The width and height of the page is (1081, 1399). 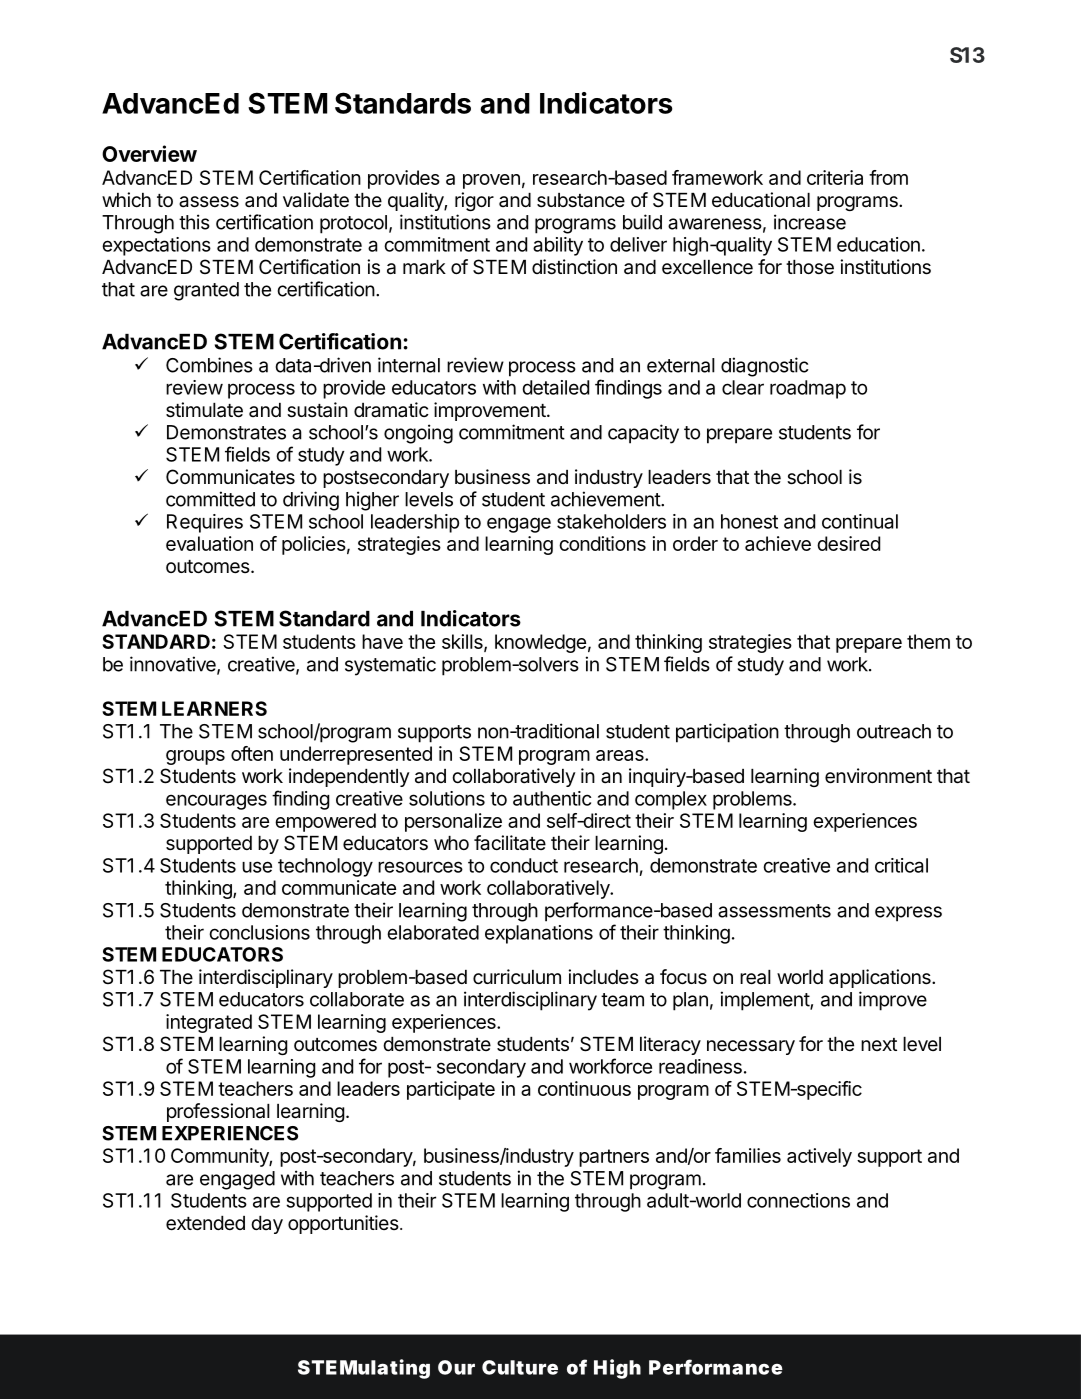 I want to click on Culture, so click(x=520, y=1367).
